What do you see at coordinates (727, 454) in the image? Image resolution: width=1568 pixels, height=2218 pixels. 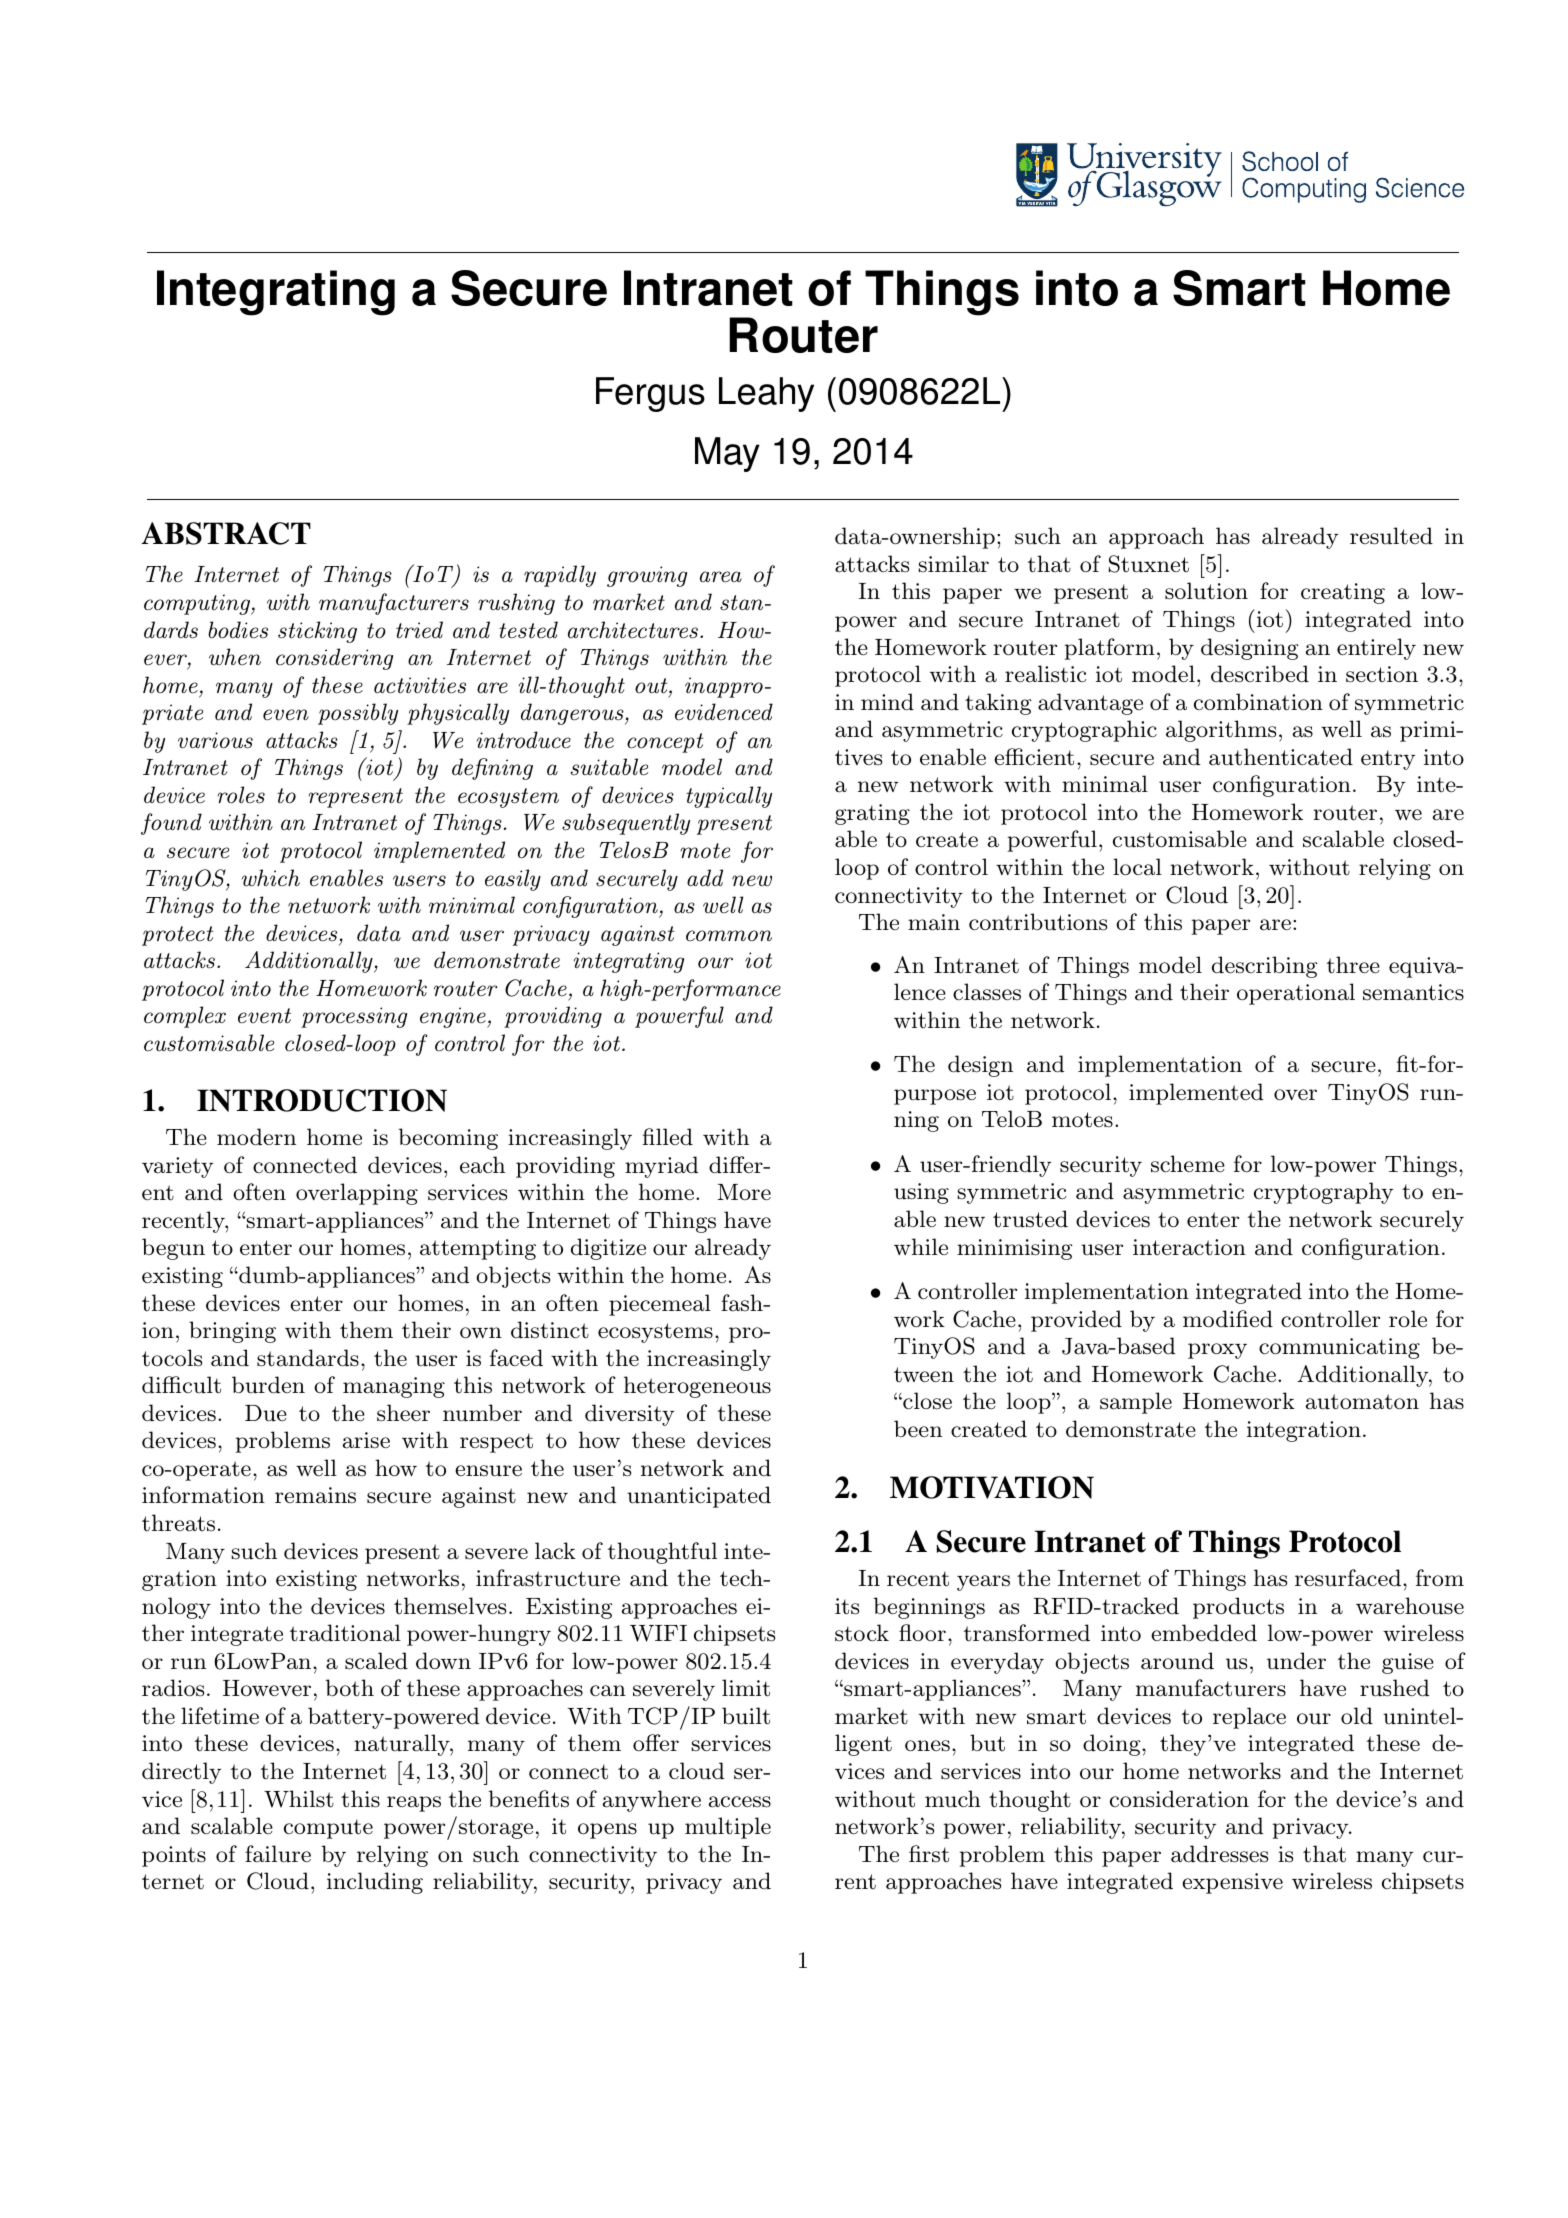 I see `May` at bounding box center [727, 454].
